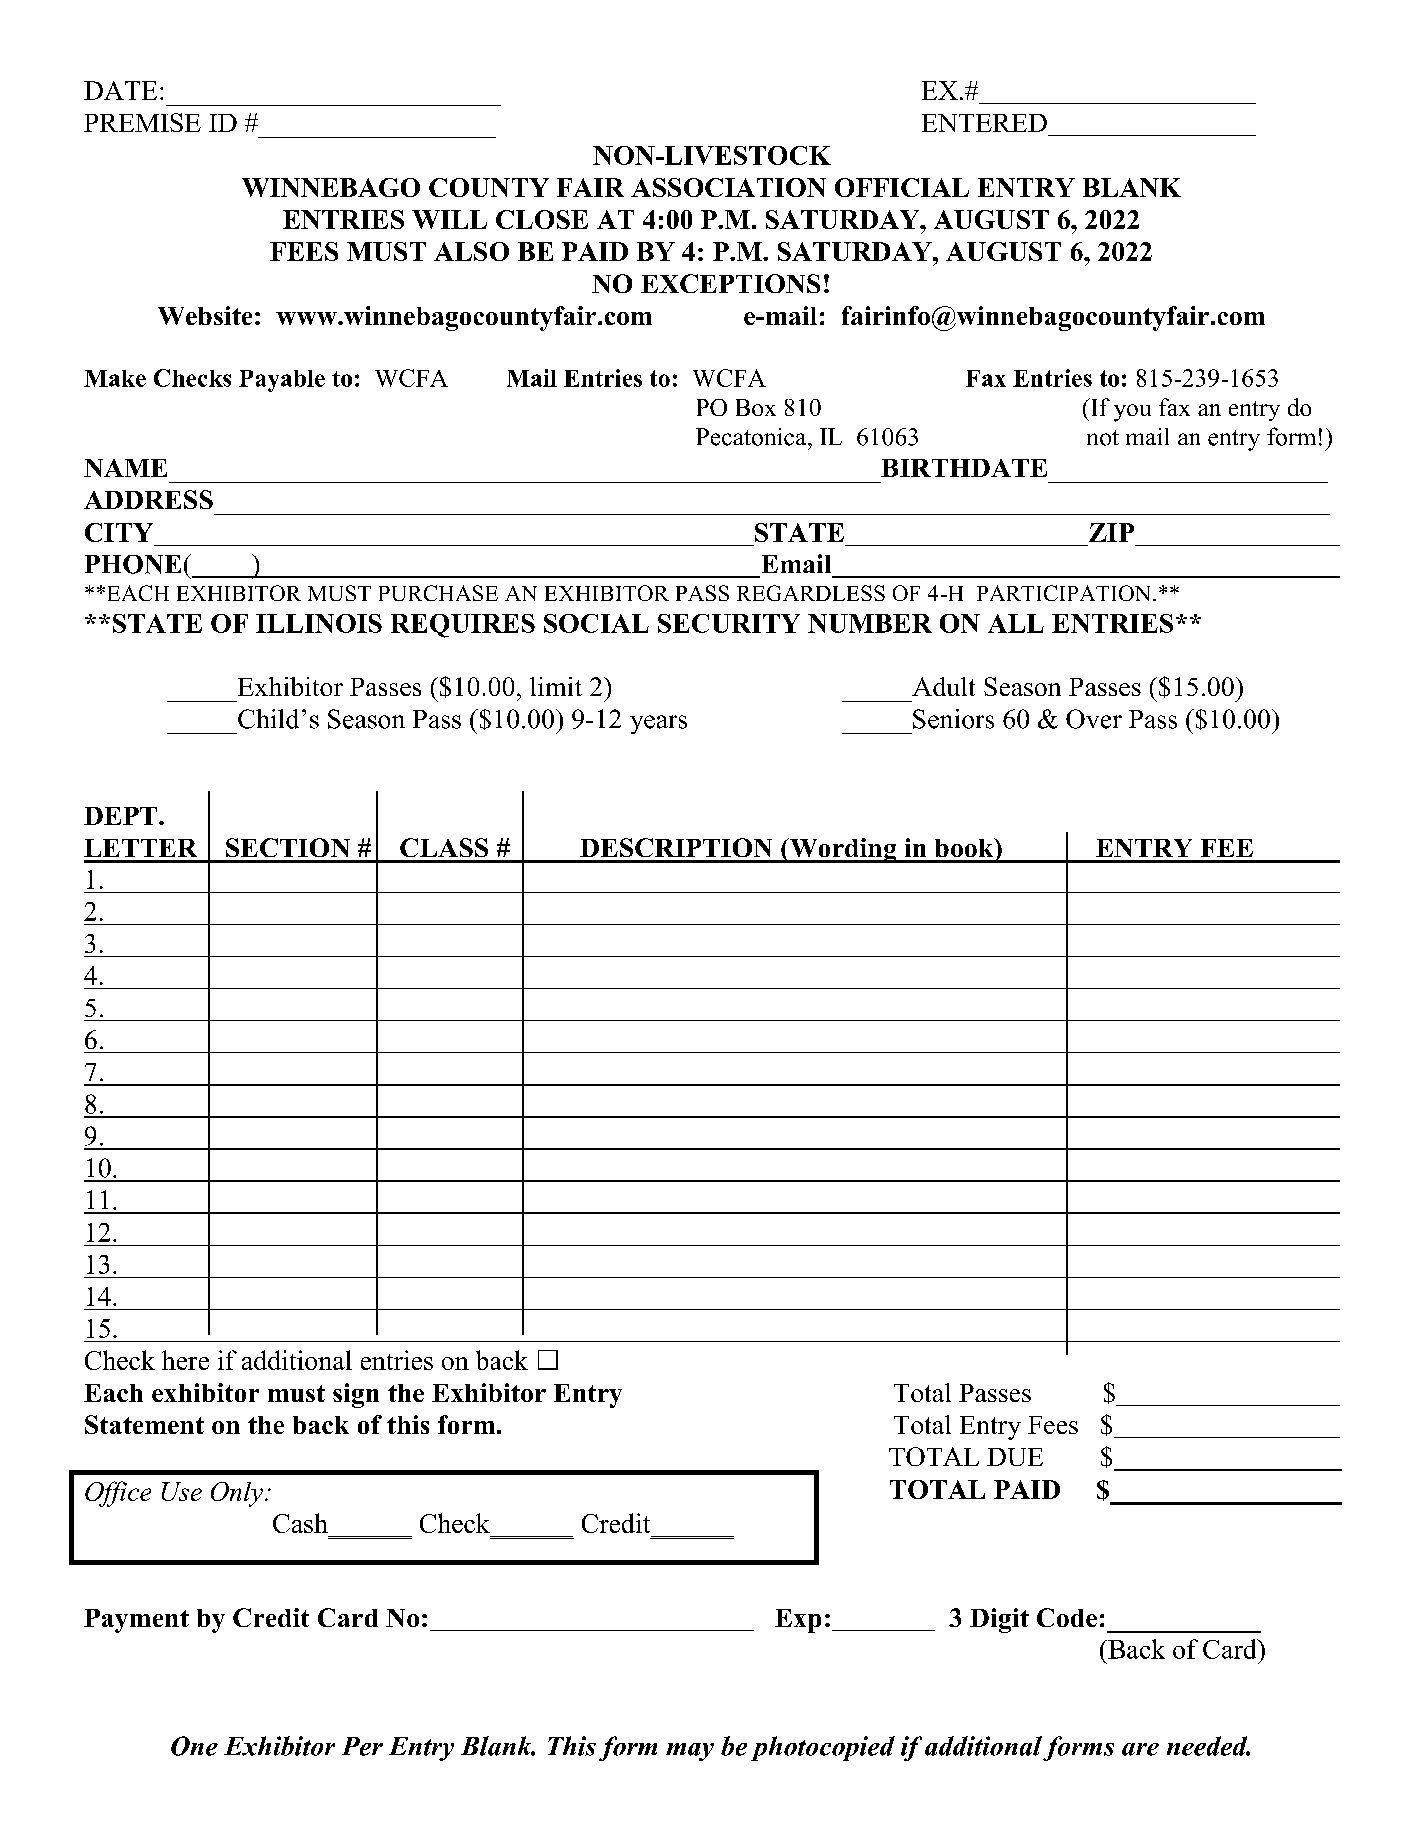 The height and width of the image is (1841, 1423). Describe the element at coordinates (984, 123) in the image. I see `ENTERED` at that location.
